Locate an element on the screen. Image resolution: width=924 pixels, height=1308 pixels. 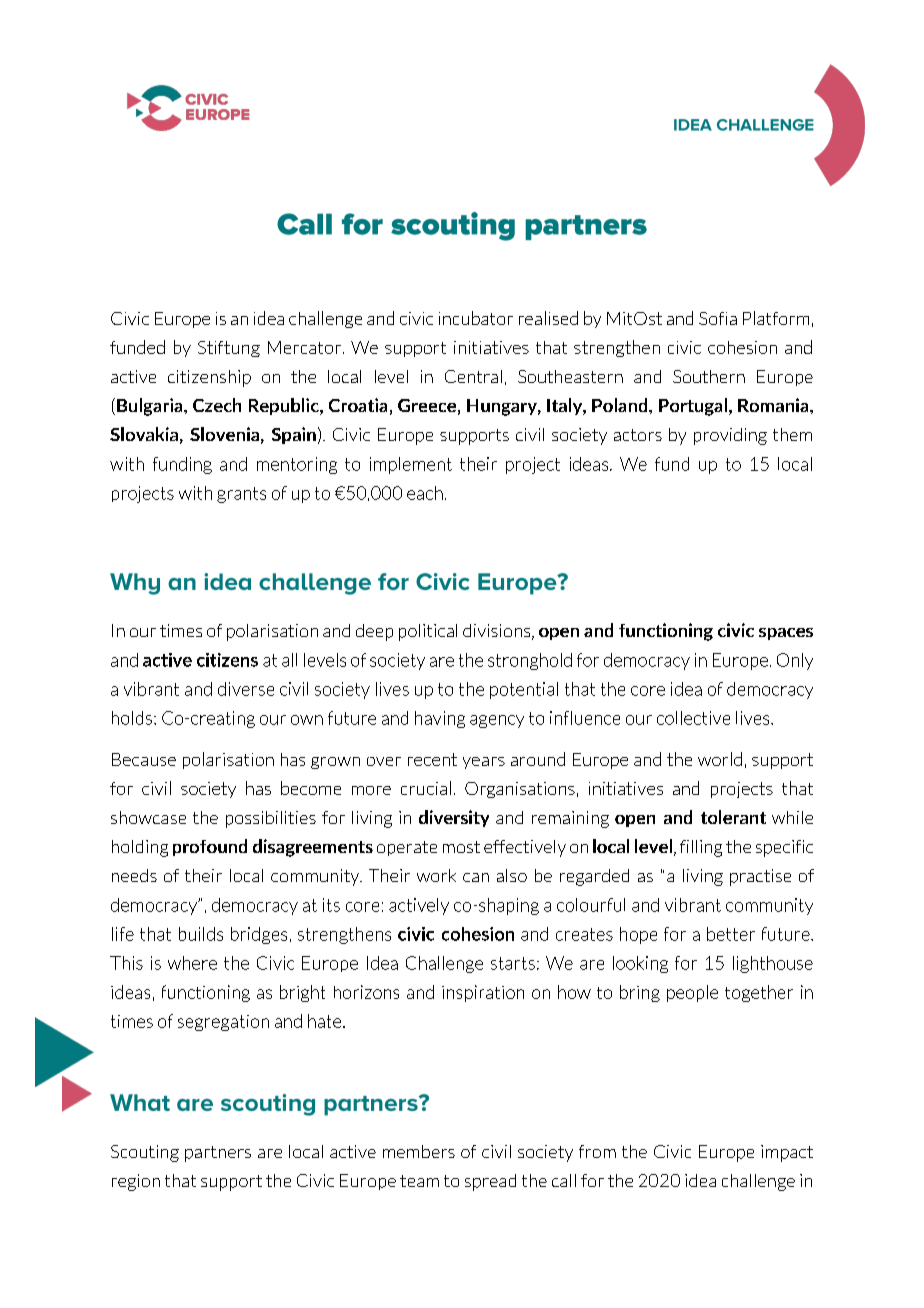
recent is located at coordinates (432, 759).
